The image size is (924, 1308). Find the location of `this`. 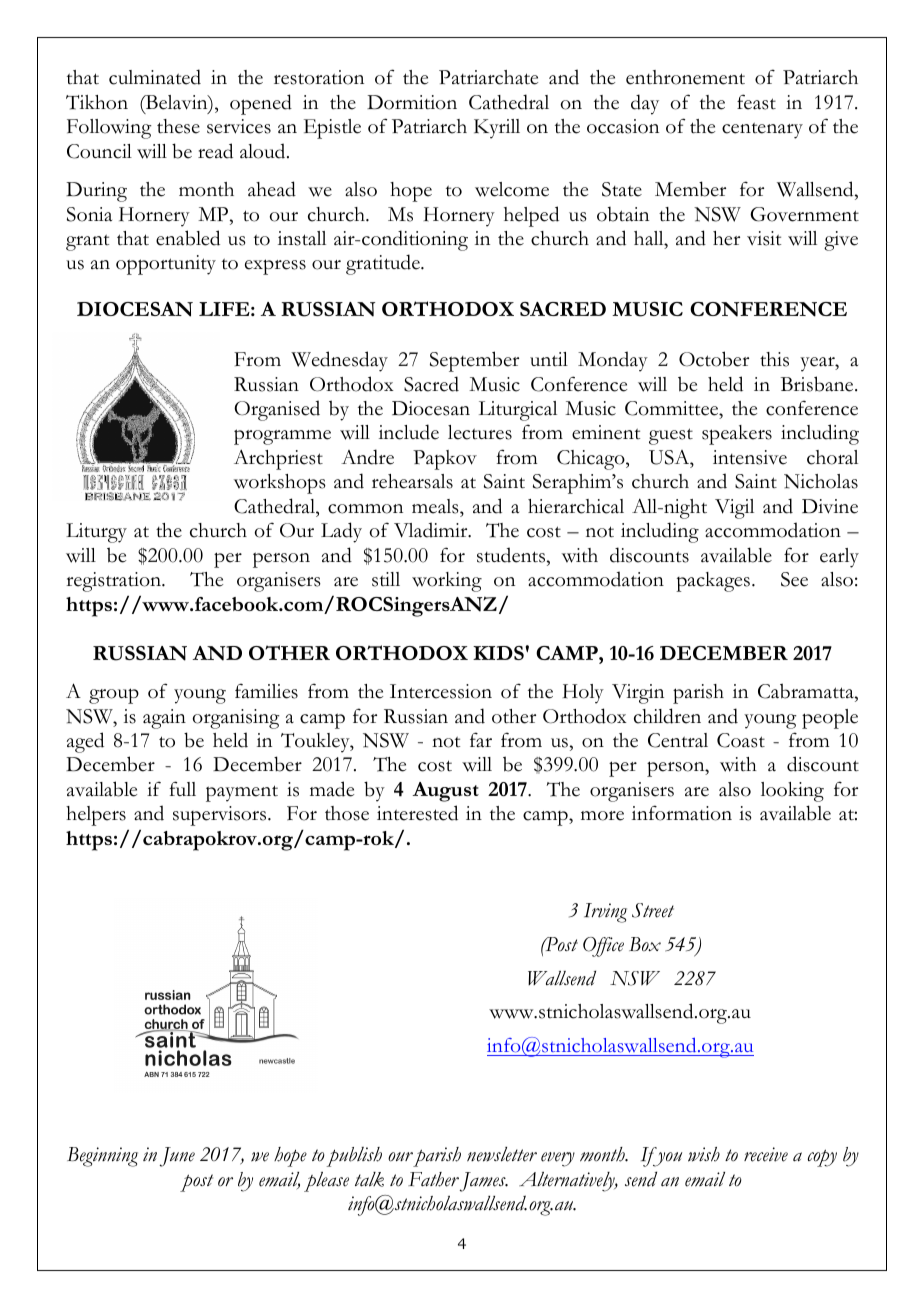

this is located at coordinates (774, 359).
